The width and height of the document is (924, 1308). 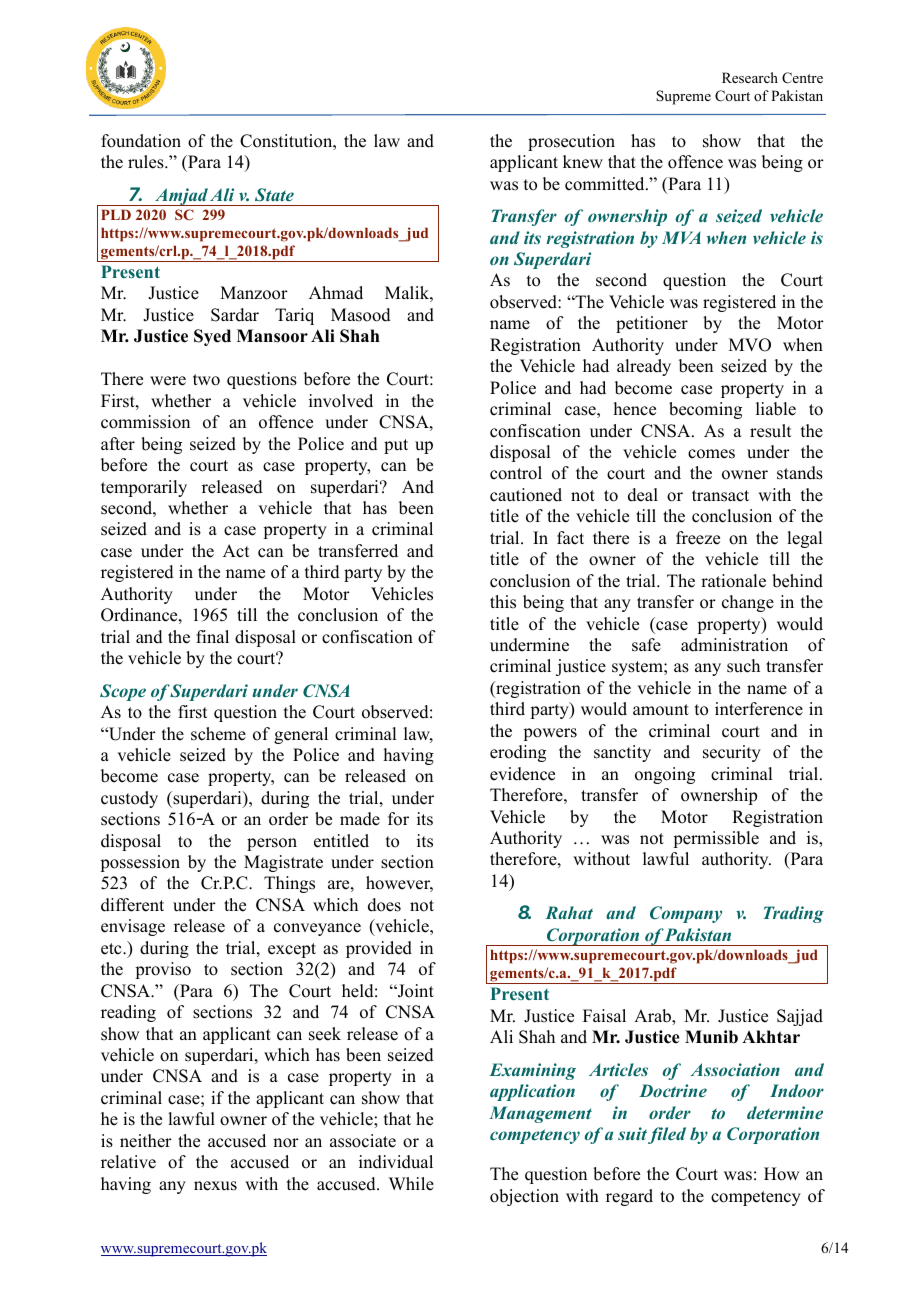 I want to click on administration, so click(x=734, y=645).
